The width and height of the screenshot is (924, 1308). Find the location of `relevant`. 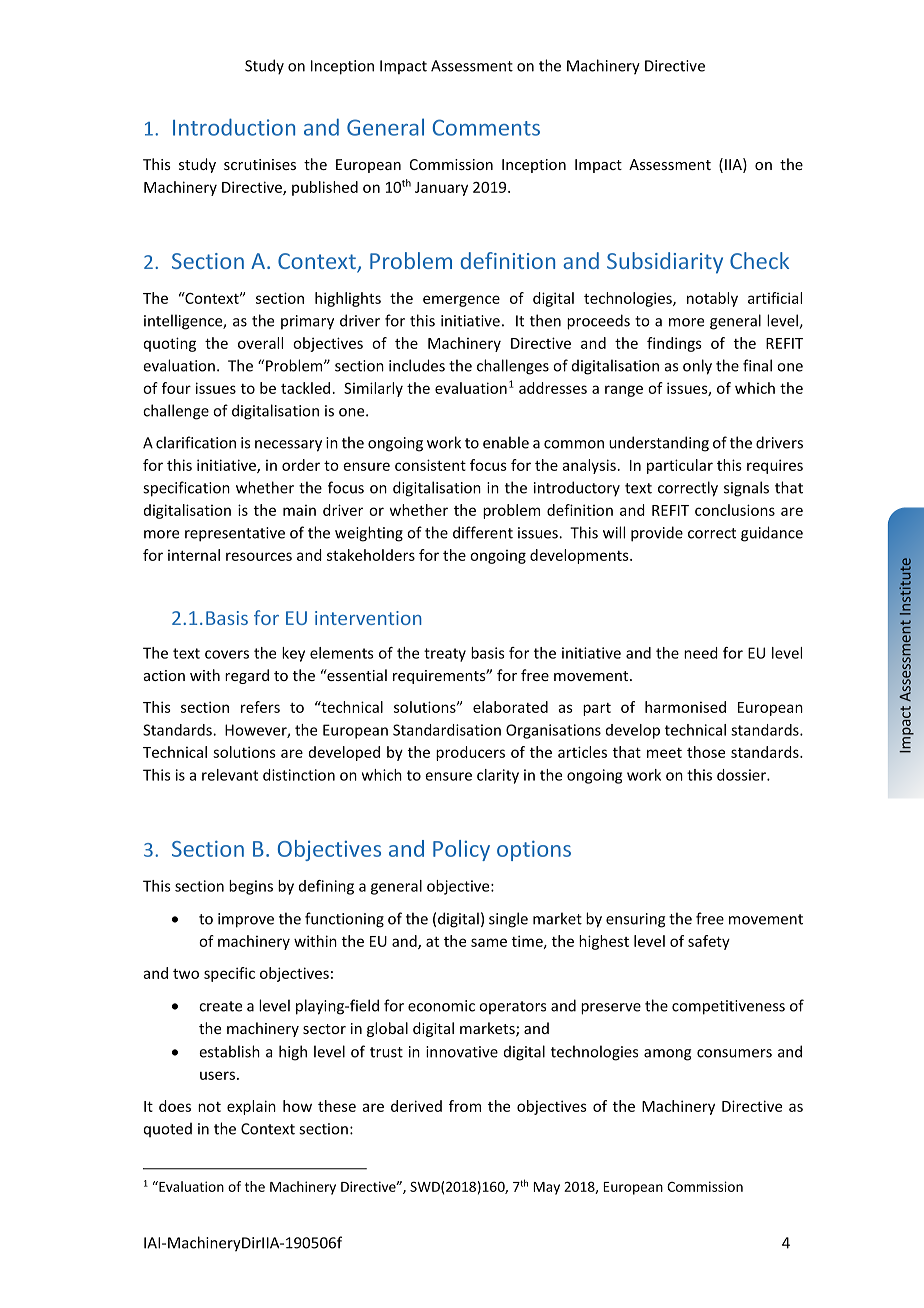

relevant is located at coordinates (230, 775).
